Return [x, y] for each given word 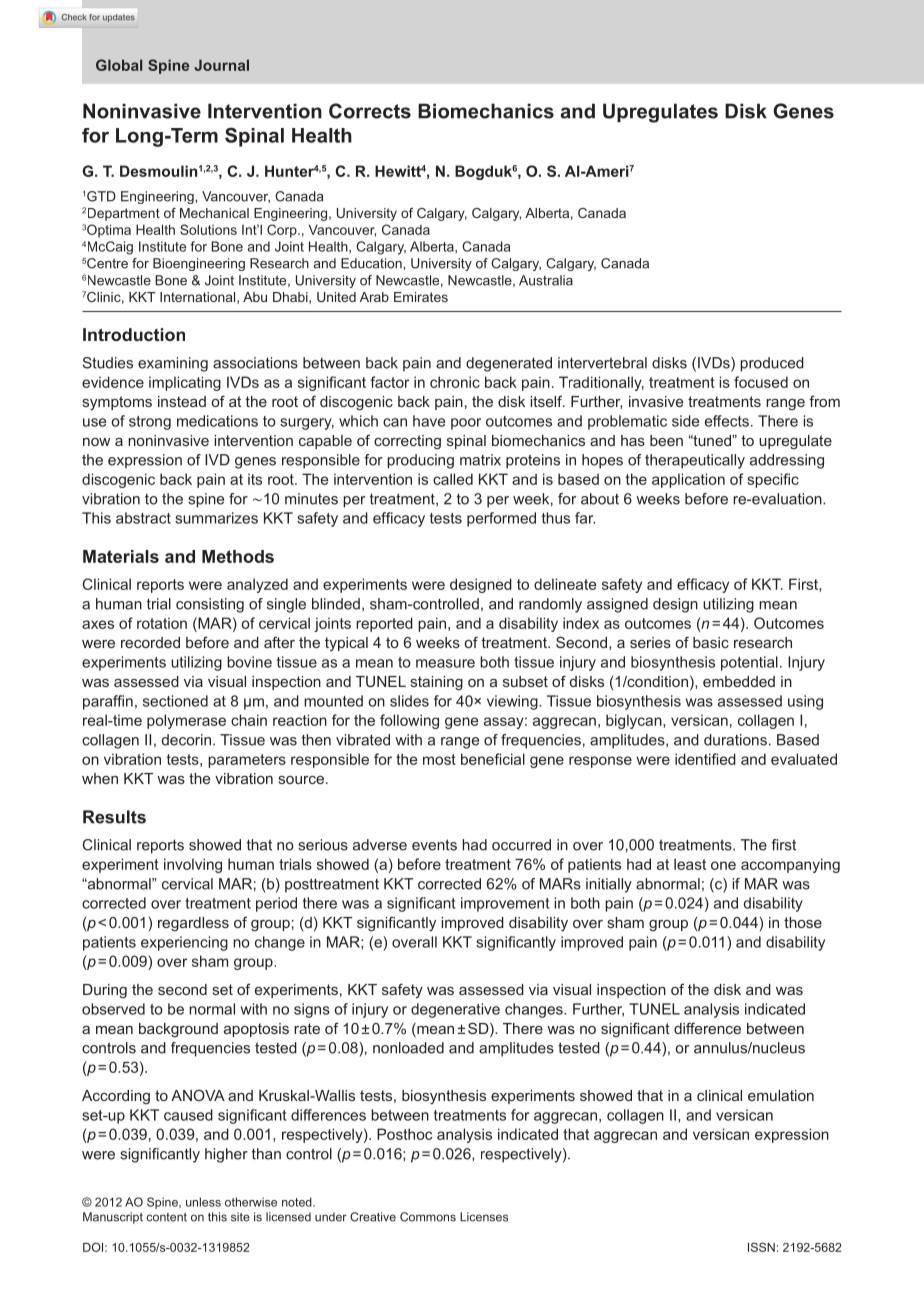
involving [193, 865]
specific [773, 480]
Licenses [484, 1217]
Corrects [370, 111]
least [690, 864]
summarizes [216, 518]
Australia [546, 280]
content [167, 1217]
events [434, 845]
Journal [221, 65]
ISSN [761, 1247]
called [453, 479]
